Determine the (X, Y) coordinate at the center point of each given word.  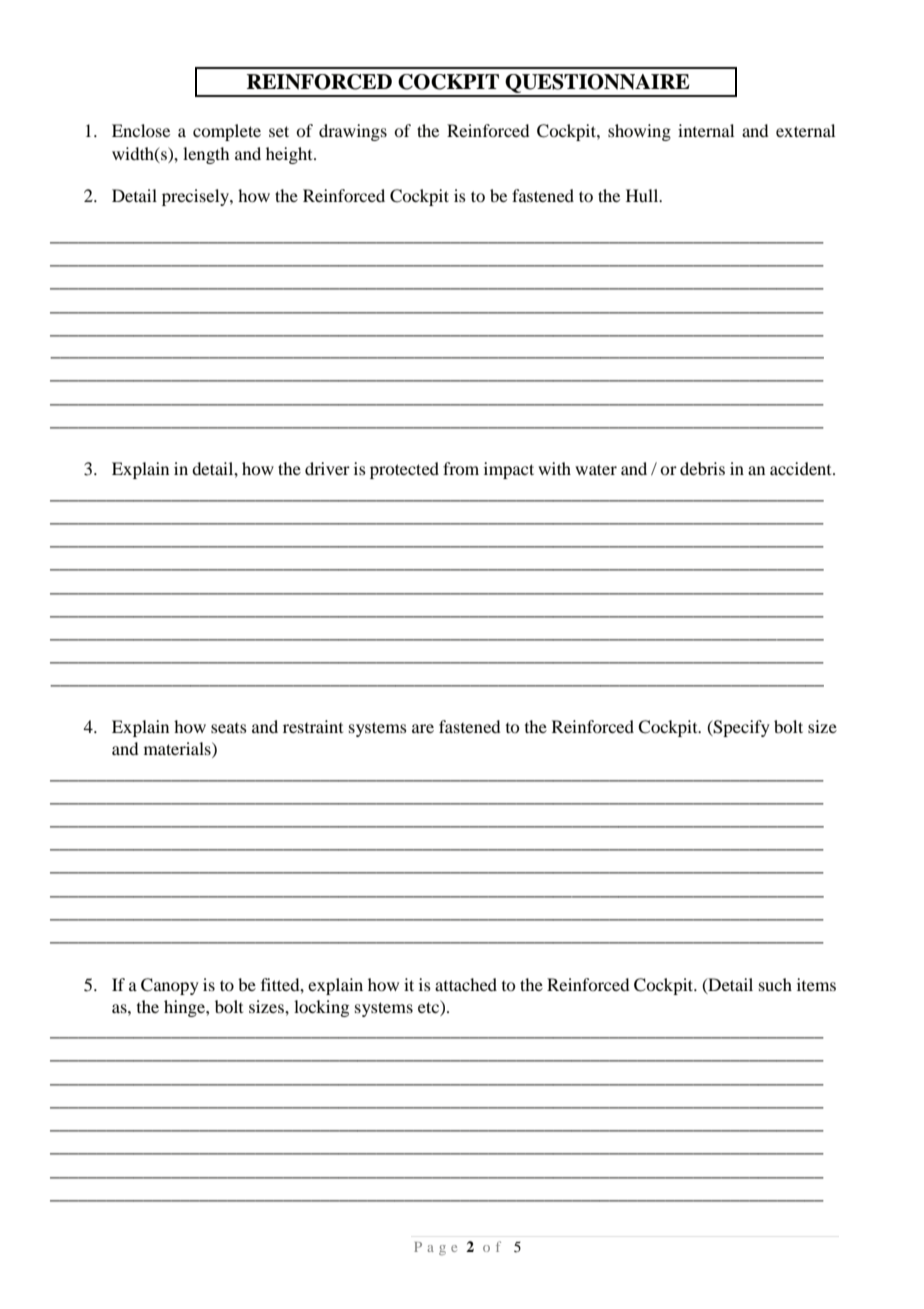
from (461, 468)
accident (802, 468)
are (423, 728)
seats (229, 728)
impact (509, 470)
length (206, 155)
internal (706, 130)
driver (327, 468)
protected (404, 470)
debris (702, 468)
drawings (353, 132)
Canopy (170, 986)
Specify (741, 728)
